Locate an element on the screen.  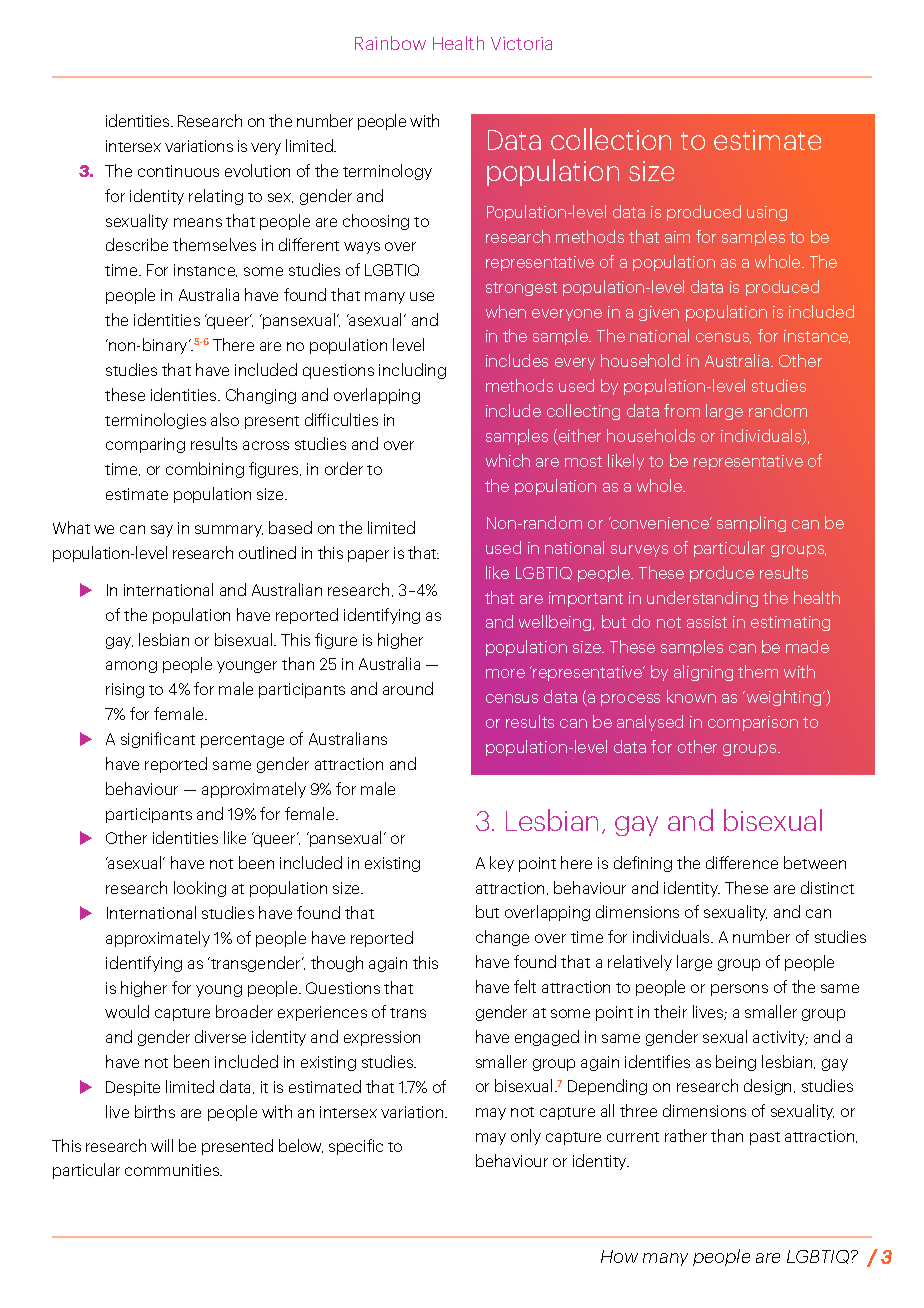
aligning is located at coordinates (703, 673).
